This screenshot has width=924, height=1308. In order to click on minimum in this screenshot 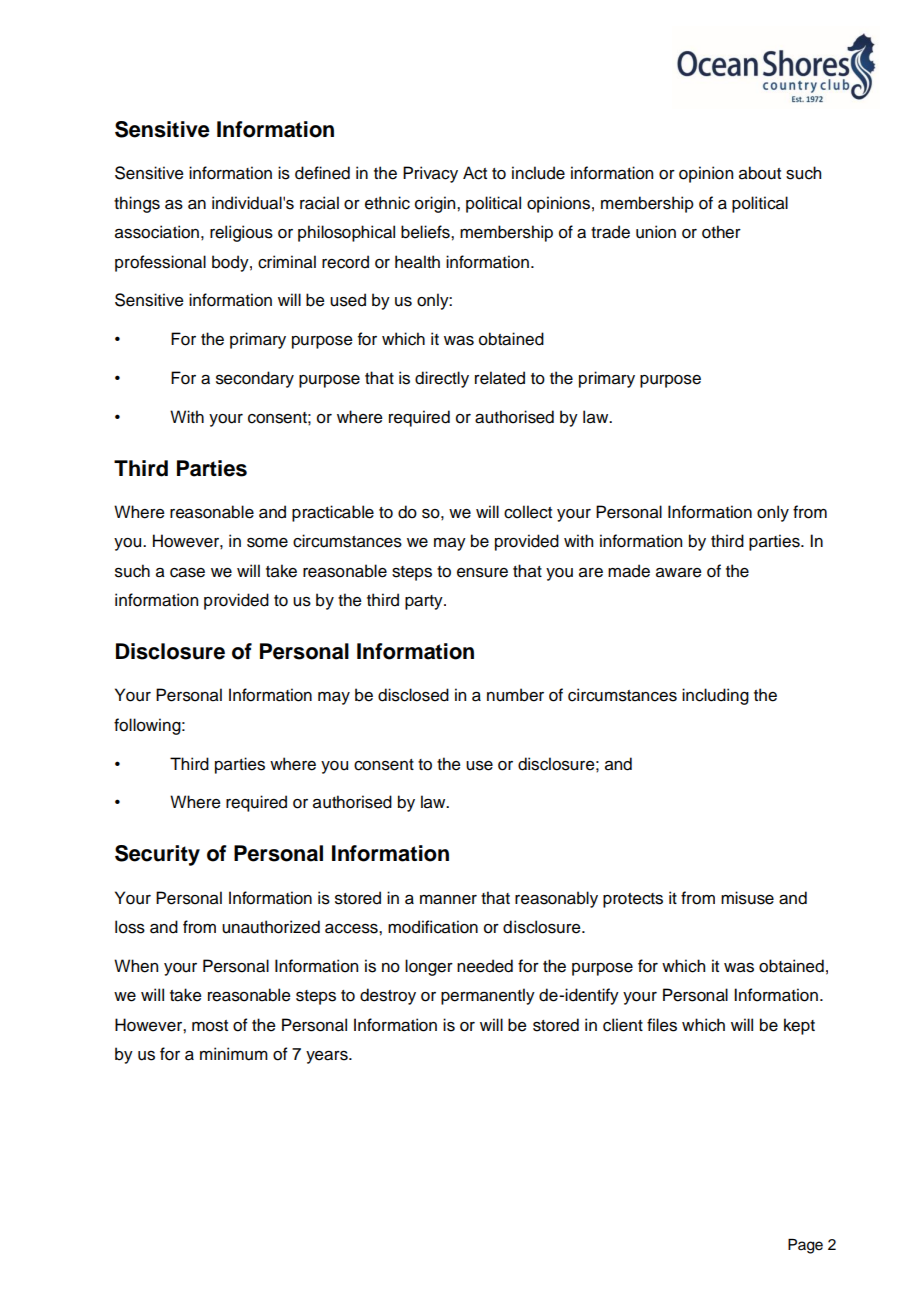, I will do `click(234, 1054)`.
